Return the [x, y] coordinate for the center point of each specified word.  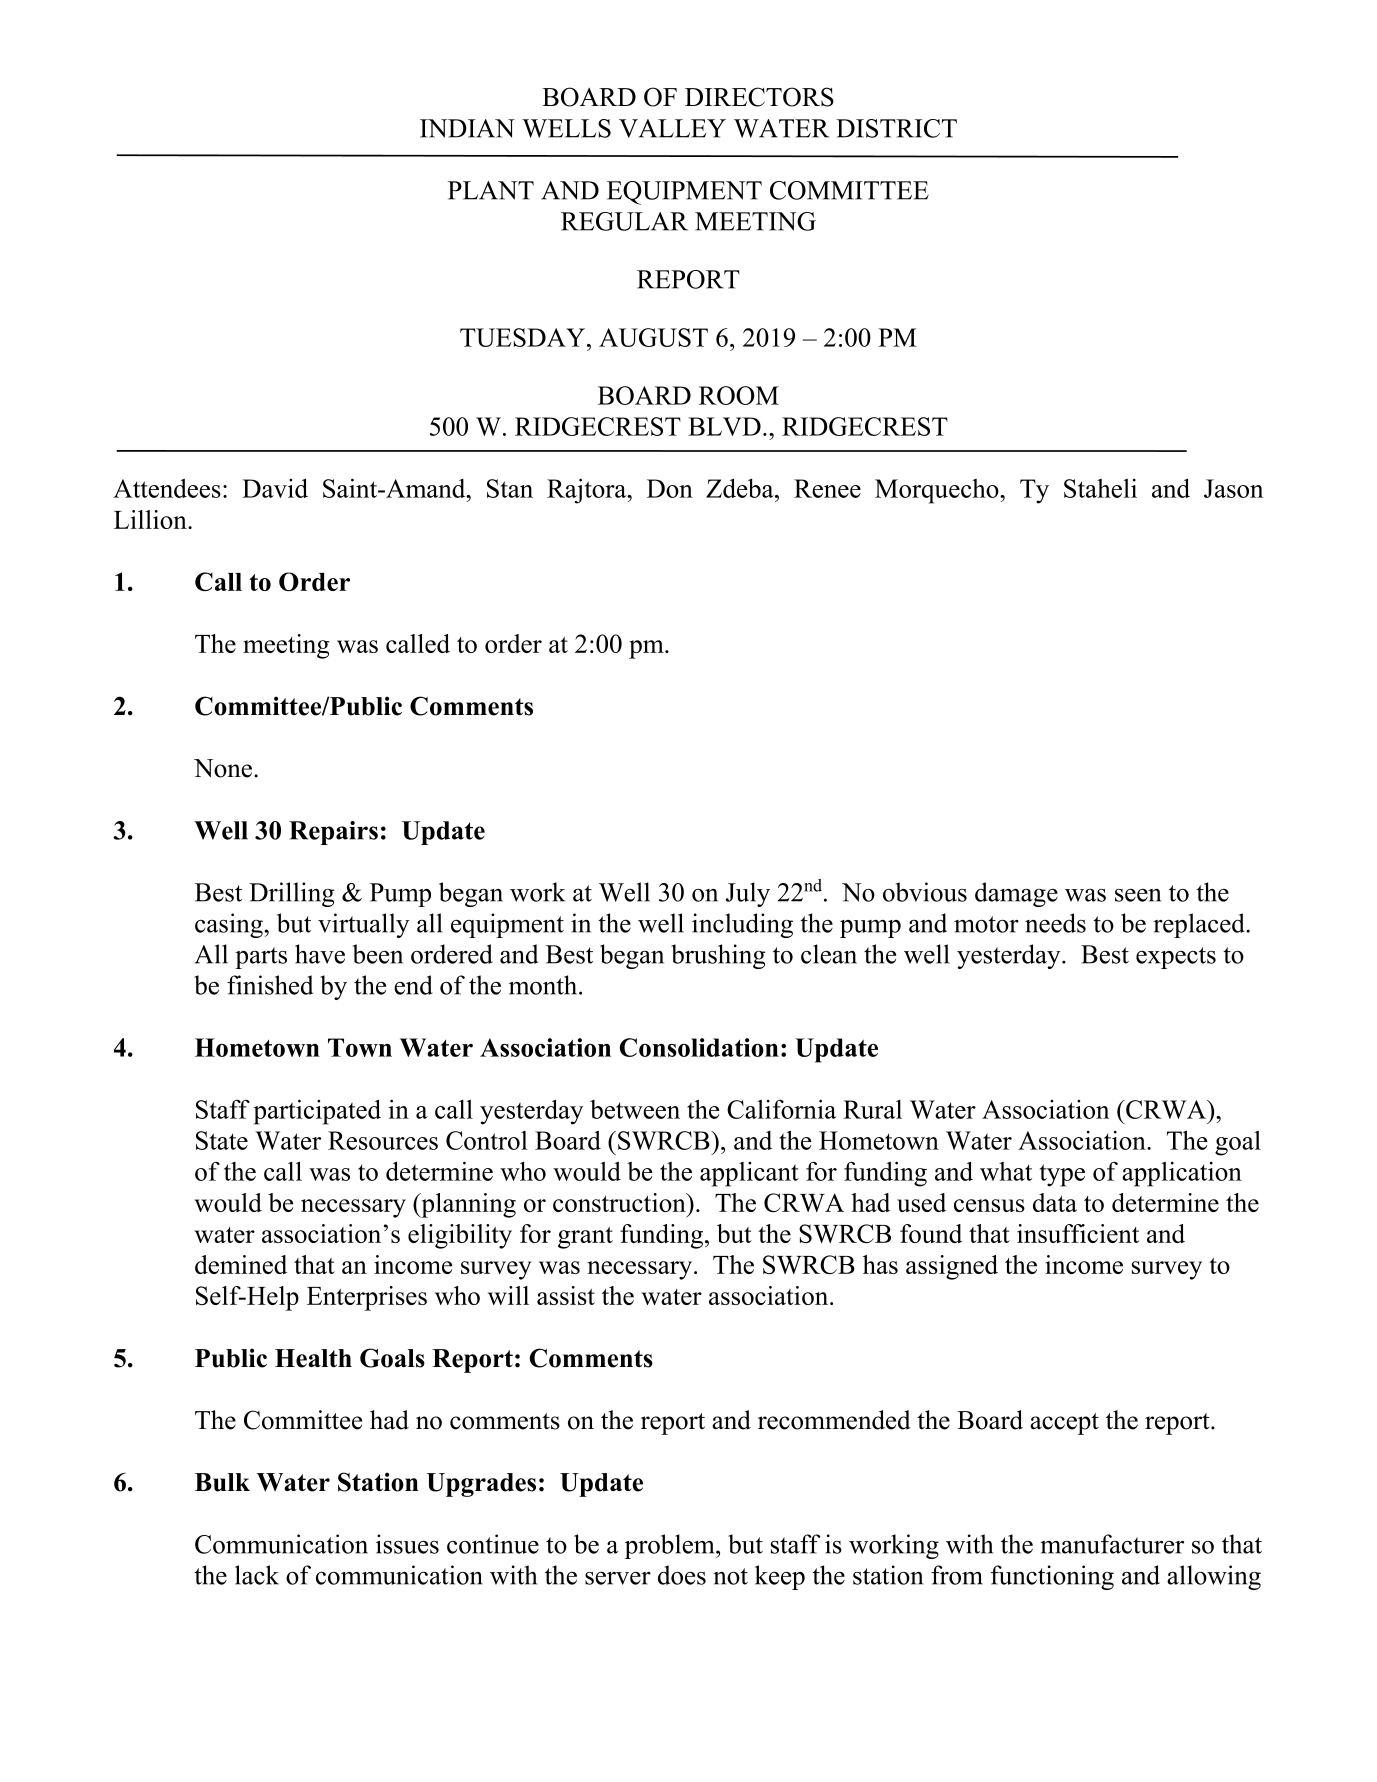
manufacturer [1112, 1544]
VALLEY [672, 128]
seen [1138, 895]
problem [671, 1546]
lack [257, 1575]
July [748, 894]
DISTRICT [896, 128]
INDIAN [467, 128]
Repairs [333, 833]
